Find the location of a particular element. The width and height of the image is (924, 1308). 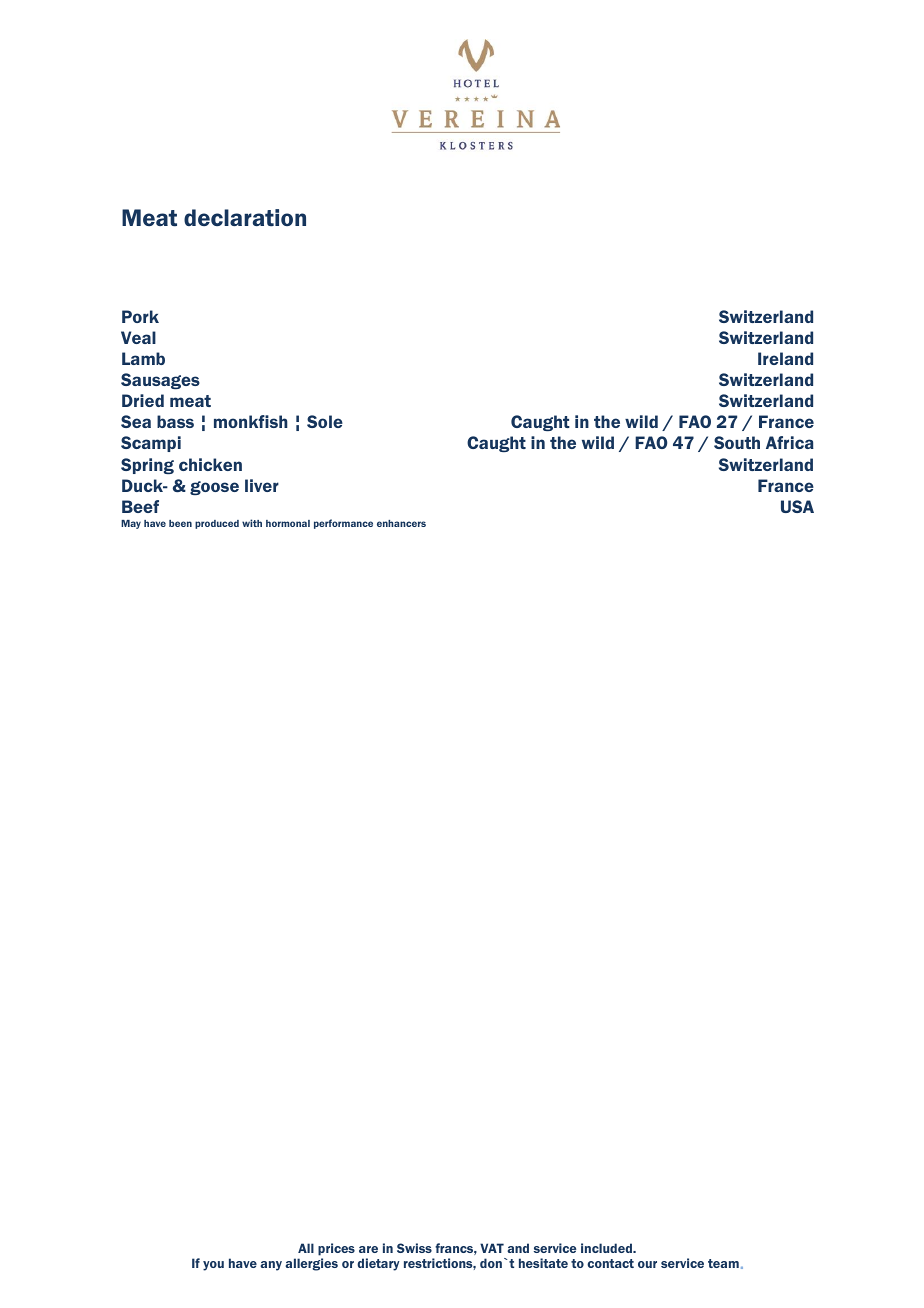

declaration is located at coordinates (245, 218).
